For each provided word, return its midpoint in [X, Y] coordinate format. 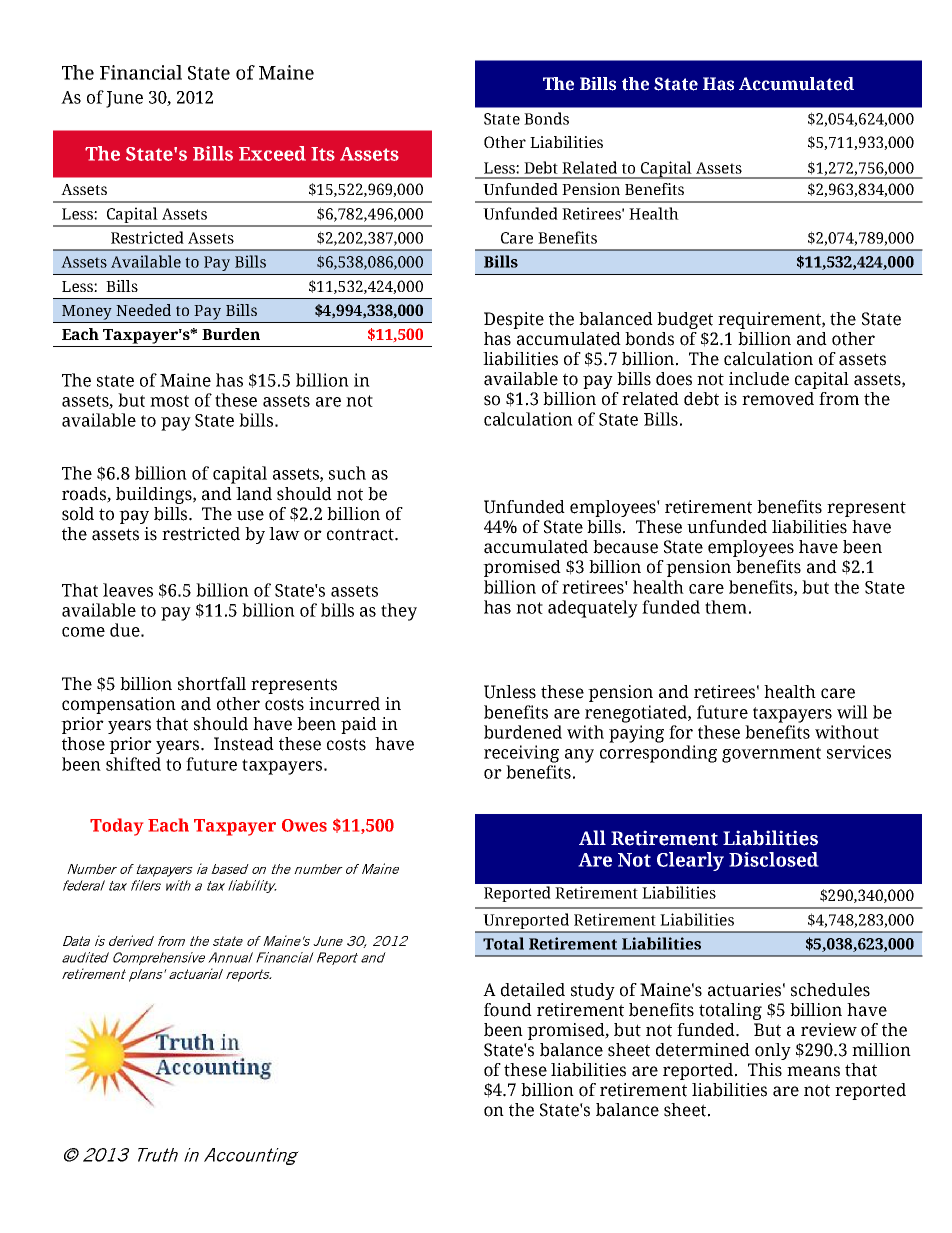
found [508, 1010]
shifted [133, 764]
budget [685, 320]
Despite [514, 320]
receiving [521, 754]
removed [778, 399]
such [347, 473]
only [773, 1051]
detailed [533, 990]
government [771, 755]
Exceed [272, 153]
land [254, 494]
